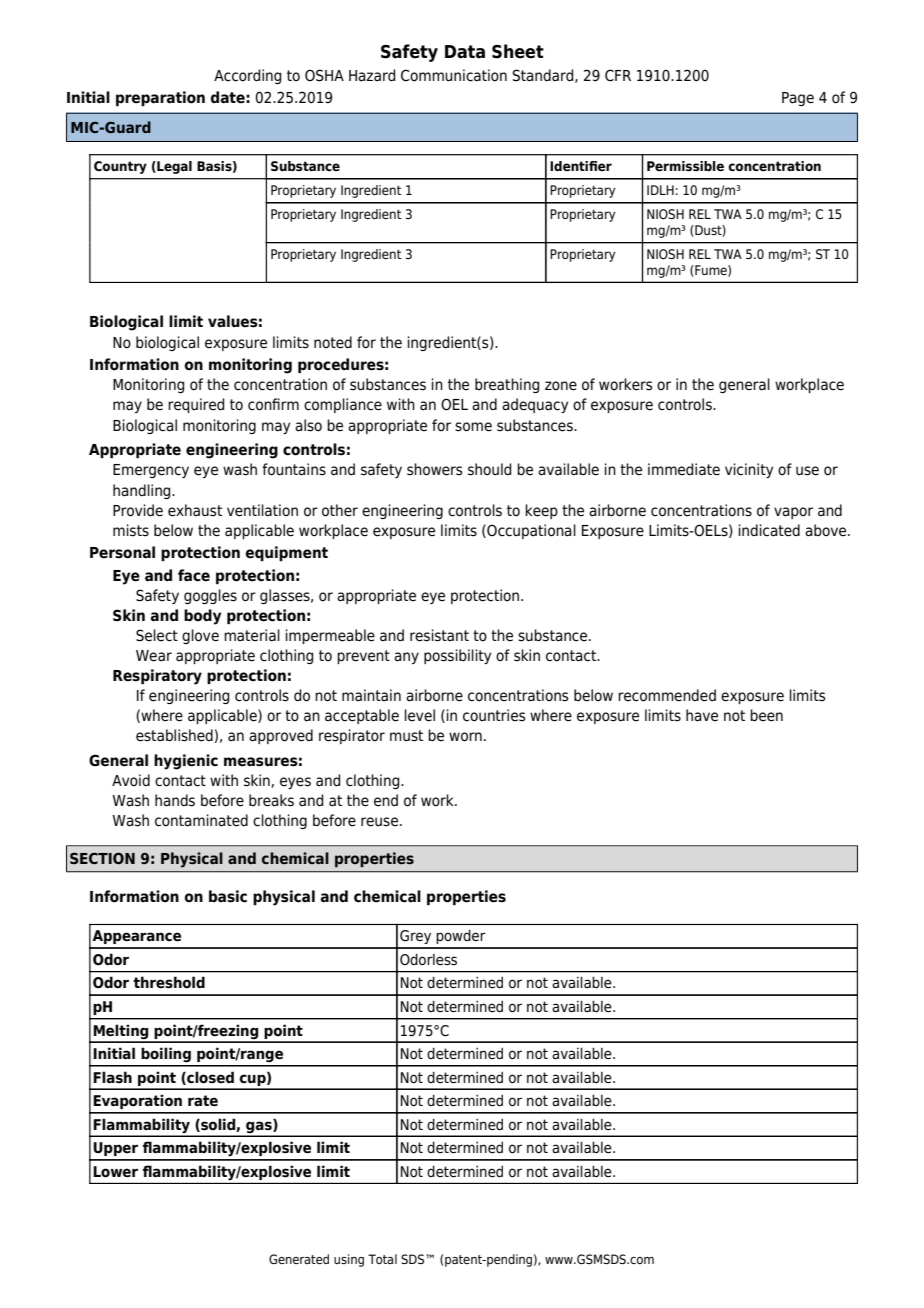 This screenshot has height=1308, width=924. I want to click on Page, so click(798, 99).
